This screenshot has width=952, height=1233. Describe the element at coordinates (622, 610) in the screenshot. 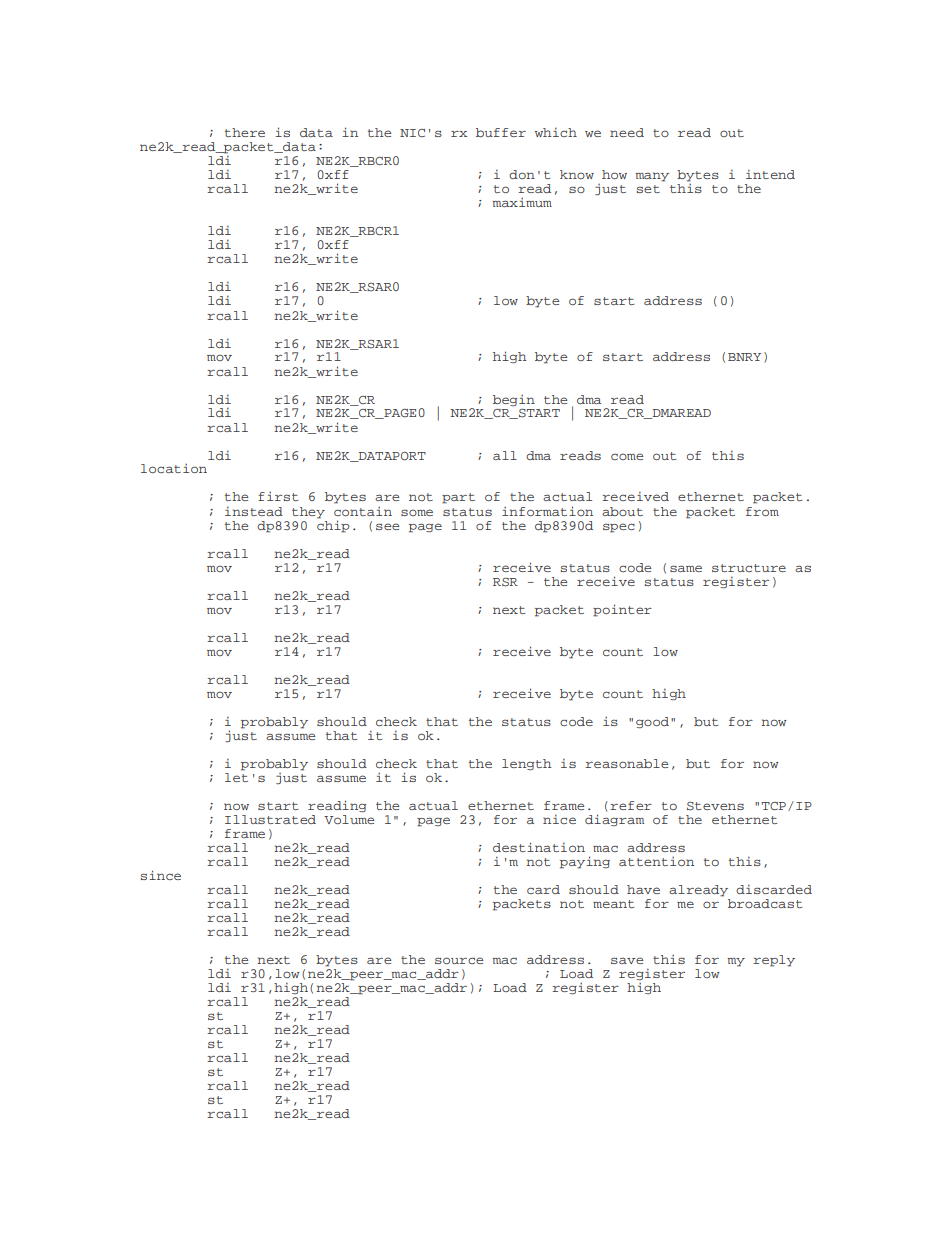

I see `pointer` at that location.
